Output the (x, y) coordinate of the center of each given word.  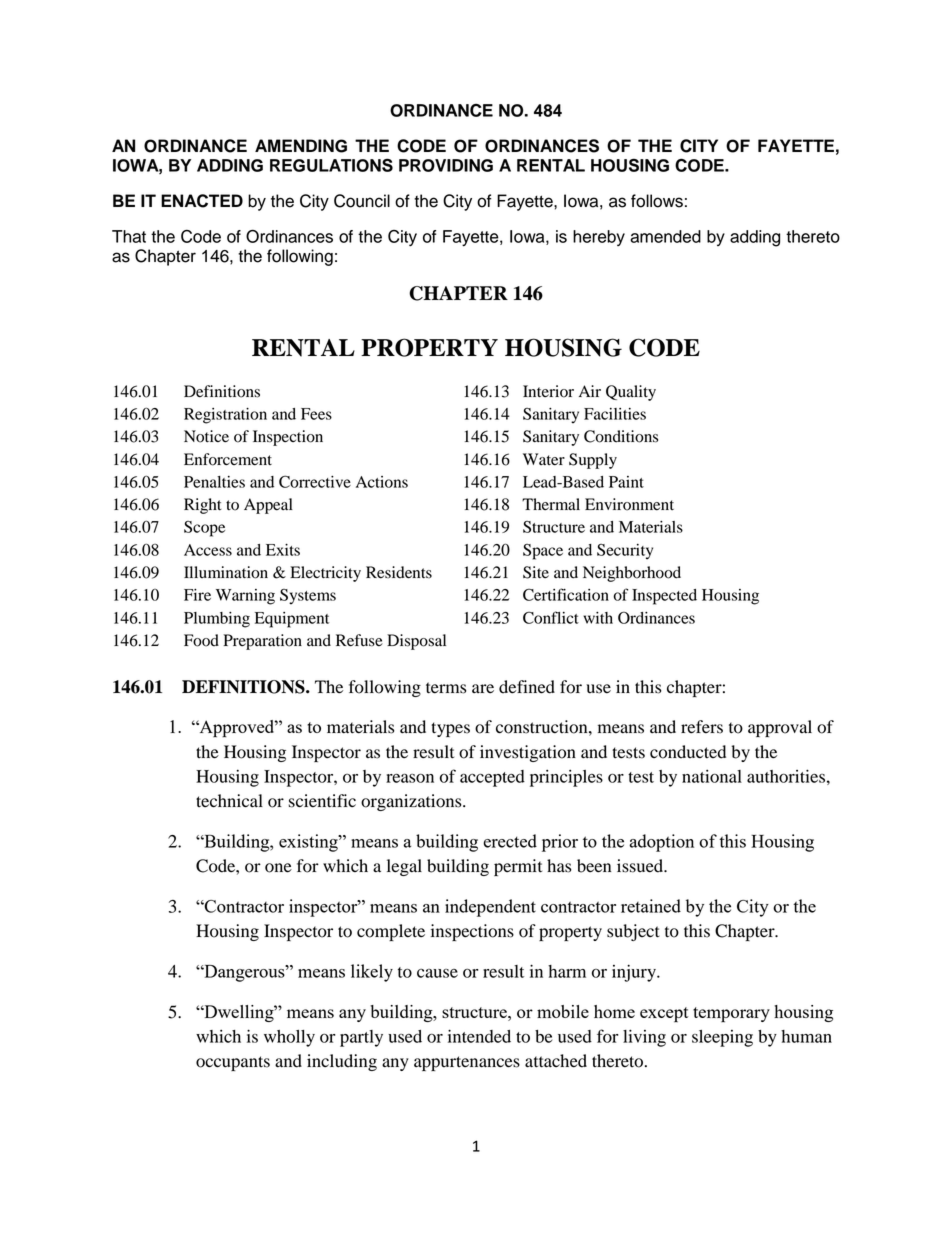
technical (229, 801)
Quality (631, 393)
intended (479, 1036)
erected (510, 841)
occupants (233, 1063)
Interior (548, 391)
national (712, 776)
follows (657, 201)
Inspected (664, 597)
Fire (197, 595)
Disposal (416, 642)
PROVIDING (446, 165)
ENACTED (202, 201)
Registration (225, 416)
